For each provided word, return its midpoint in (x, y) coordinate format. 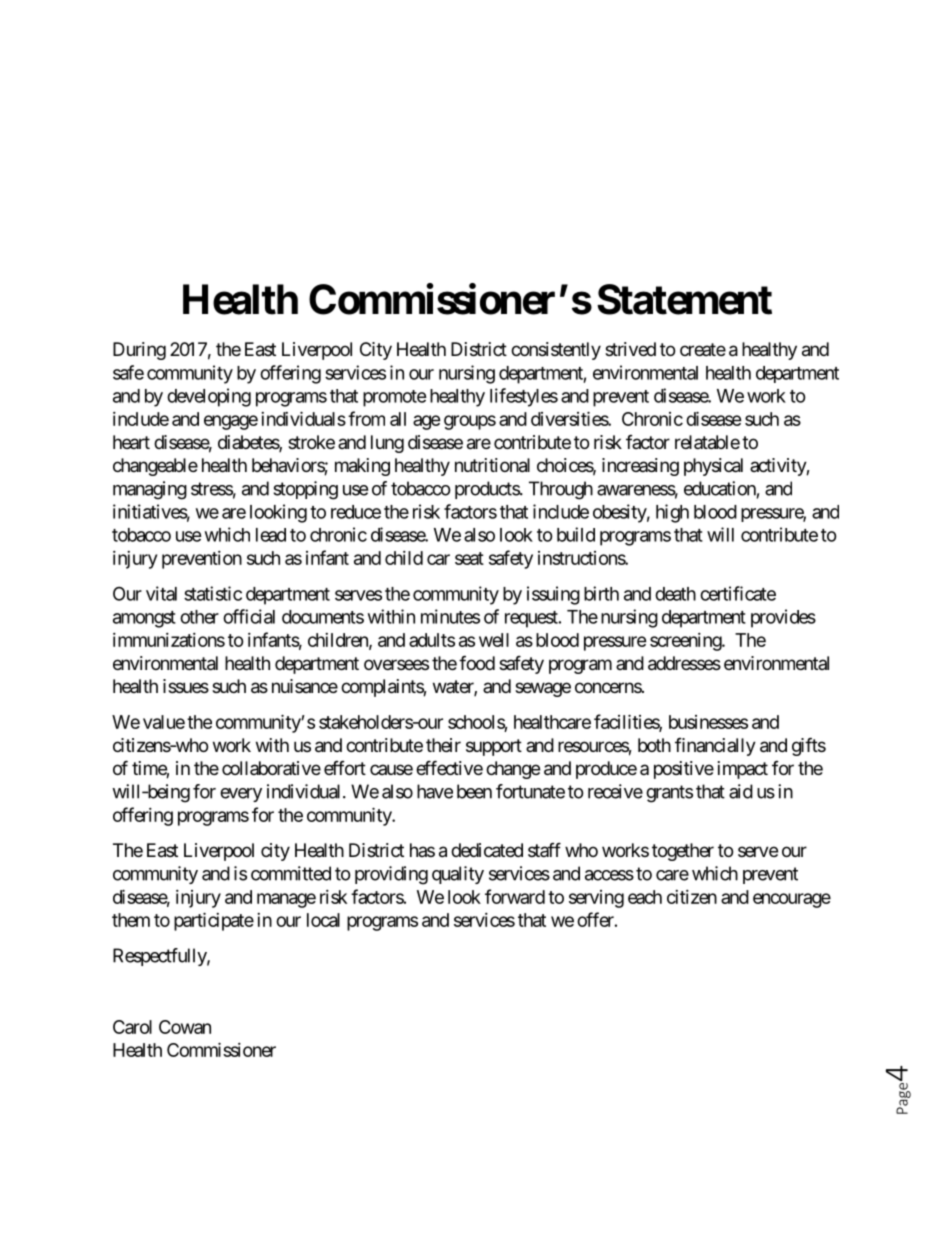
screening (686, 642)
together (683, 852)
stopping (305, 490)
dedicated (487, 850)
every (241, 795)
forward (515, 896)
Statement (684, 299)
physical (713, 467)
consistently (556, 351)
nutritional (492, 465)
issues (186, 686)
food (477, 662)
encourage (792, 900)
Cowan (185, 1027)
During (139, 351)
